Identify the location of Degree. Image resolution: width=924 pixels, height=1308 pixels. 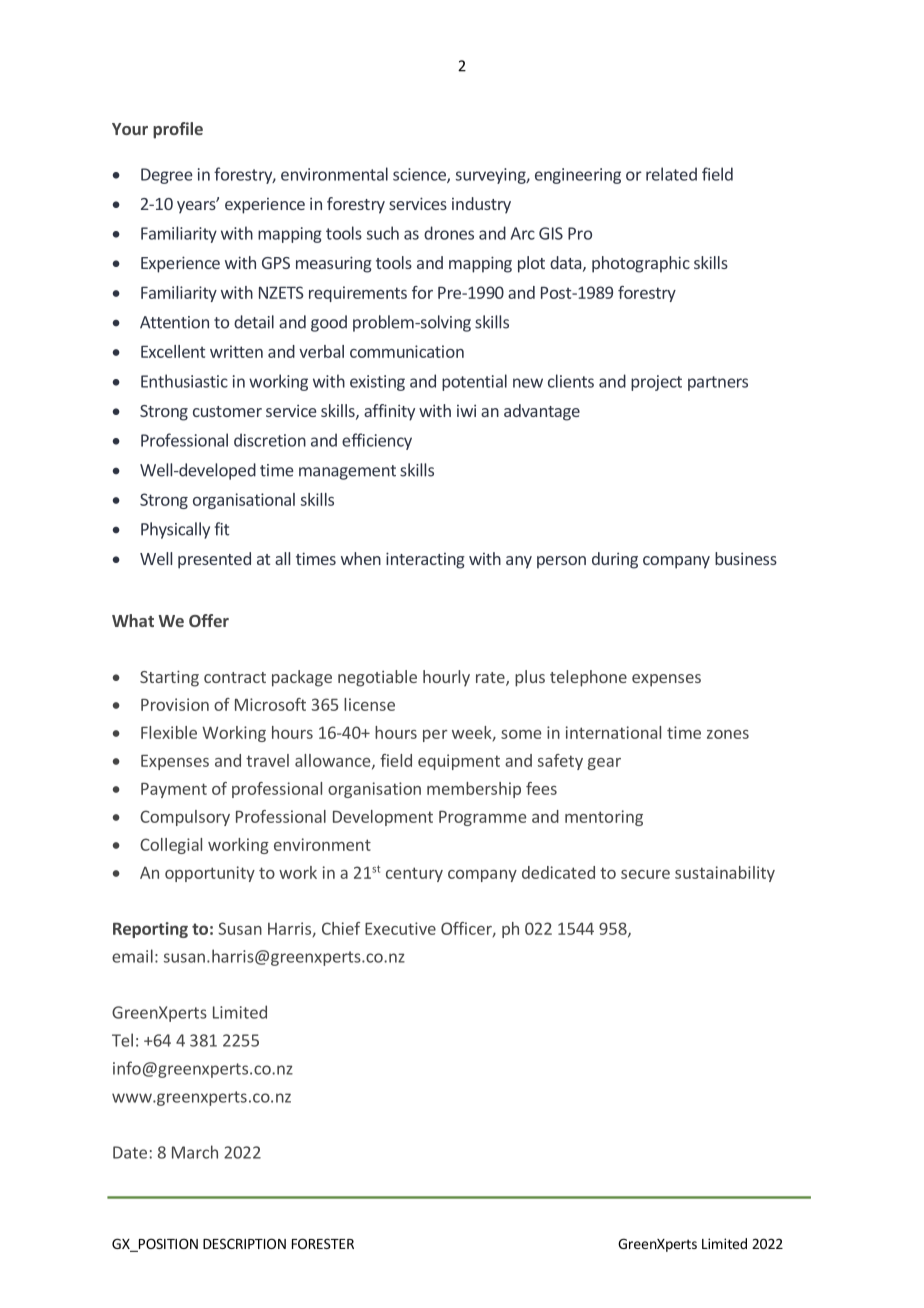
(167, 176).
